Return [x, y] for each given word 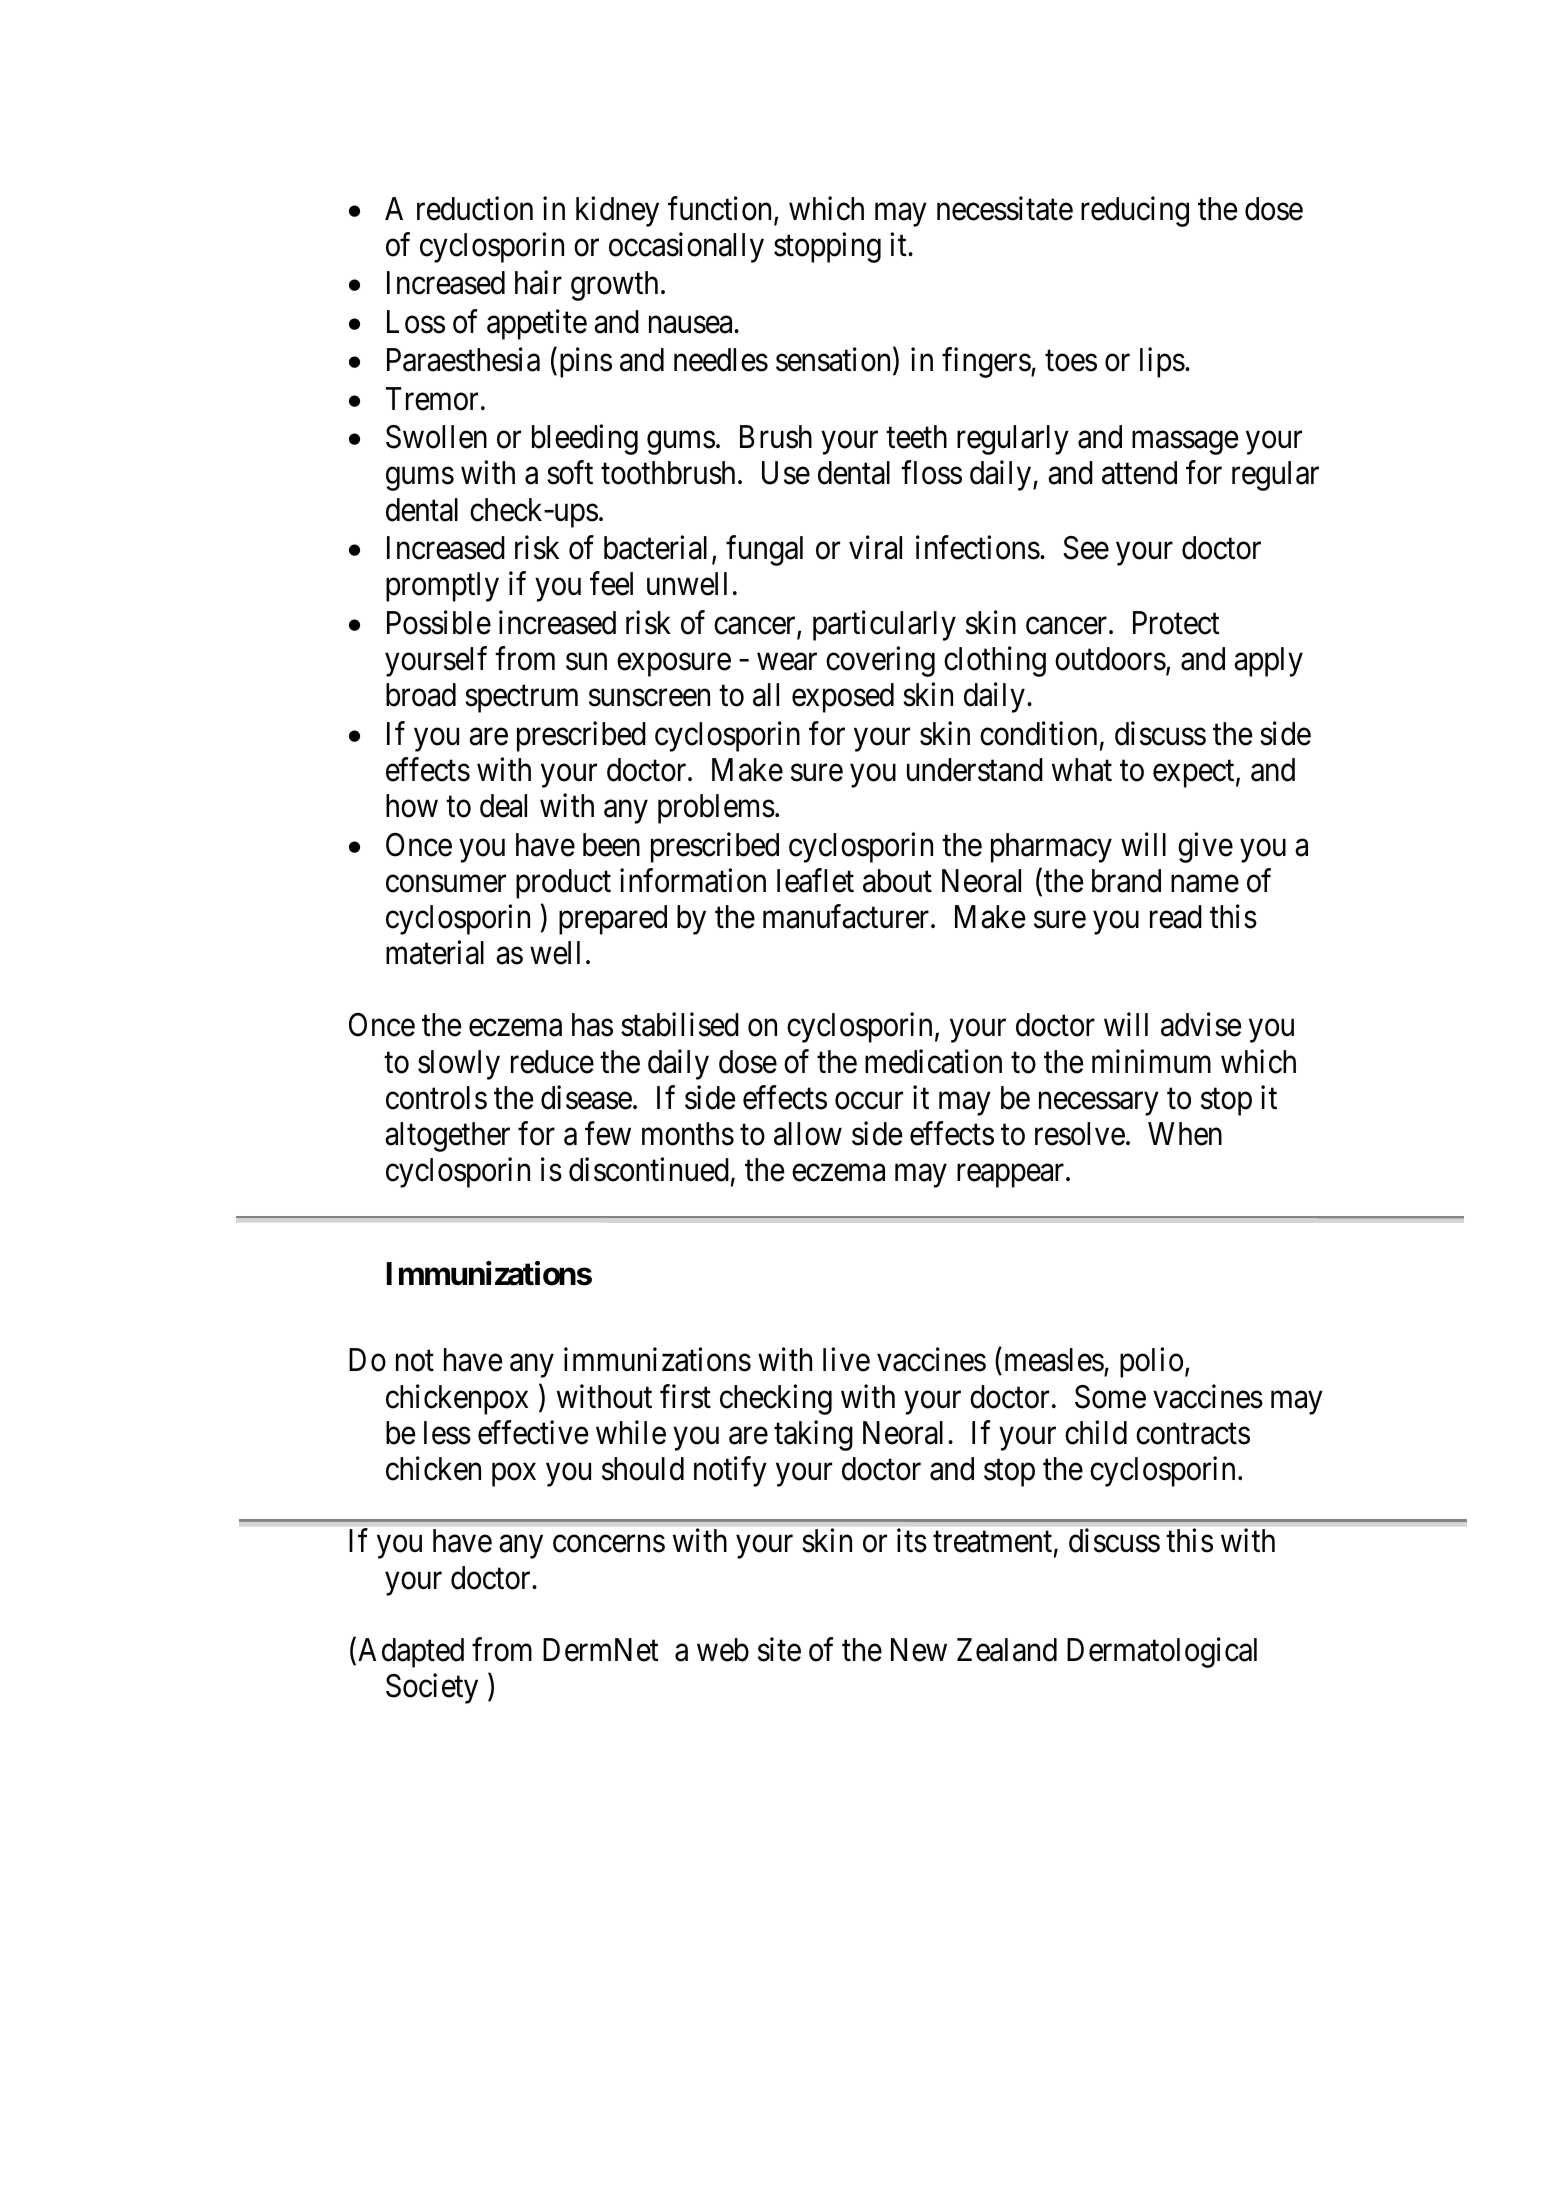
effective [533, 1432]
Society [432, 1689]
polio [1151, 1363]
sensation [835, 361]
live [846, 1360]
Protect [1176, 623]
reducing [1135, 211]
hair [538, 283]
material [435, 952]
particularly [884, 625]
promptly [442, 587]
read [1176, 917]
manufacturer [847, 916]
